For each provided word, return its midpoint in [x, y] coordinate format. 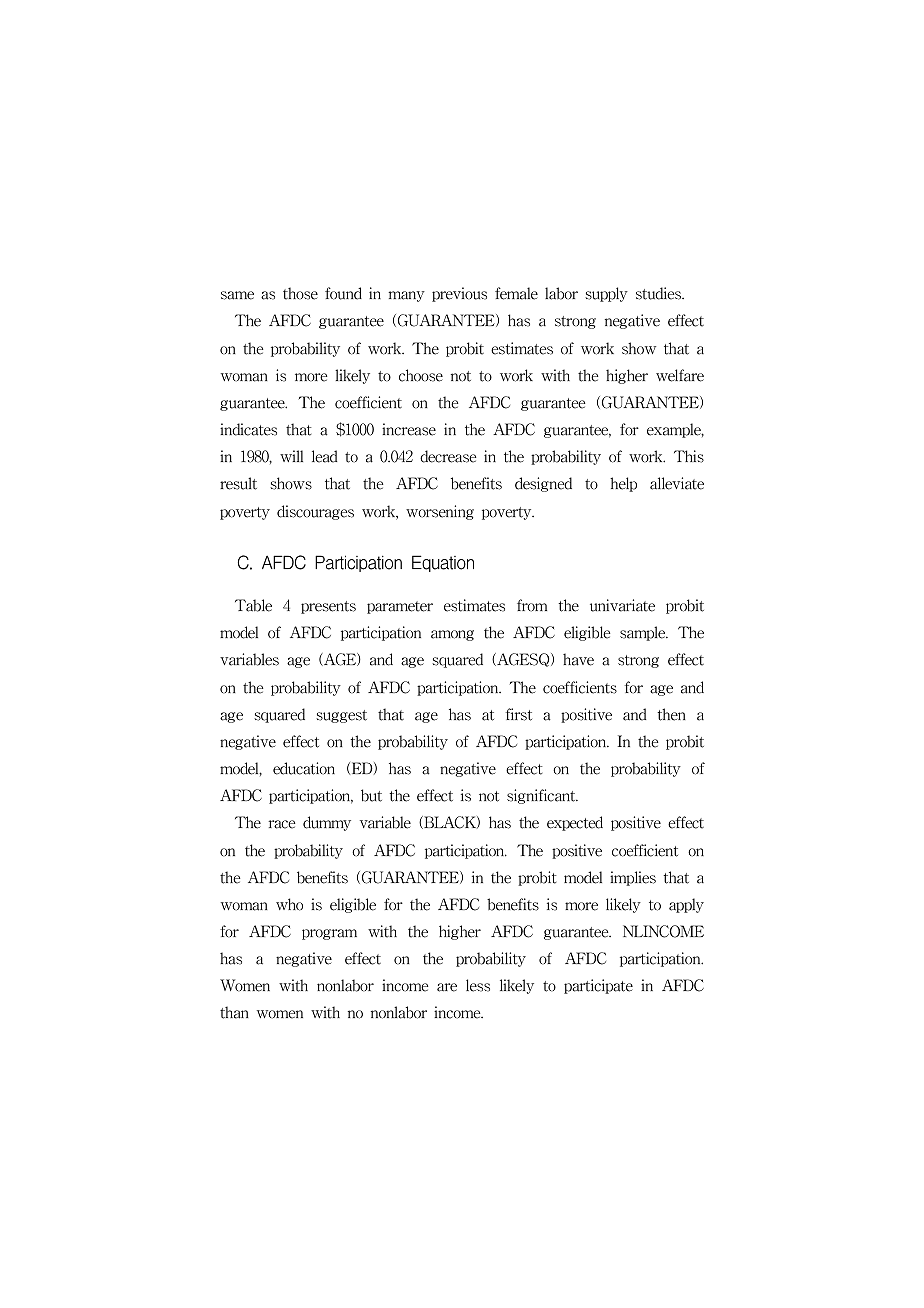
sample [644, 633]
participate [598, 986]
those [300, 293]
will [291, 456]
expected [575, 823]
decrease [448, 456]
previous [459, 294]
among [452, 635]
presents [328, 607]
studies [659, 293]
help [623, 484]
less [478, 985]
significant [542, 796]
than [234, 1012]
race [282, 824]
